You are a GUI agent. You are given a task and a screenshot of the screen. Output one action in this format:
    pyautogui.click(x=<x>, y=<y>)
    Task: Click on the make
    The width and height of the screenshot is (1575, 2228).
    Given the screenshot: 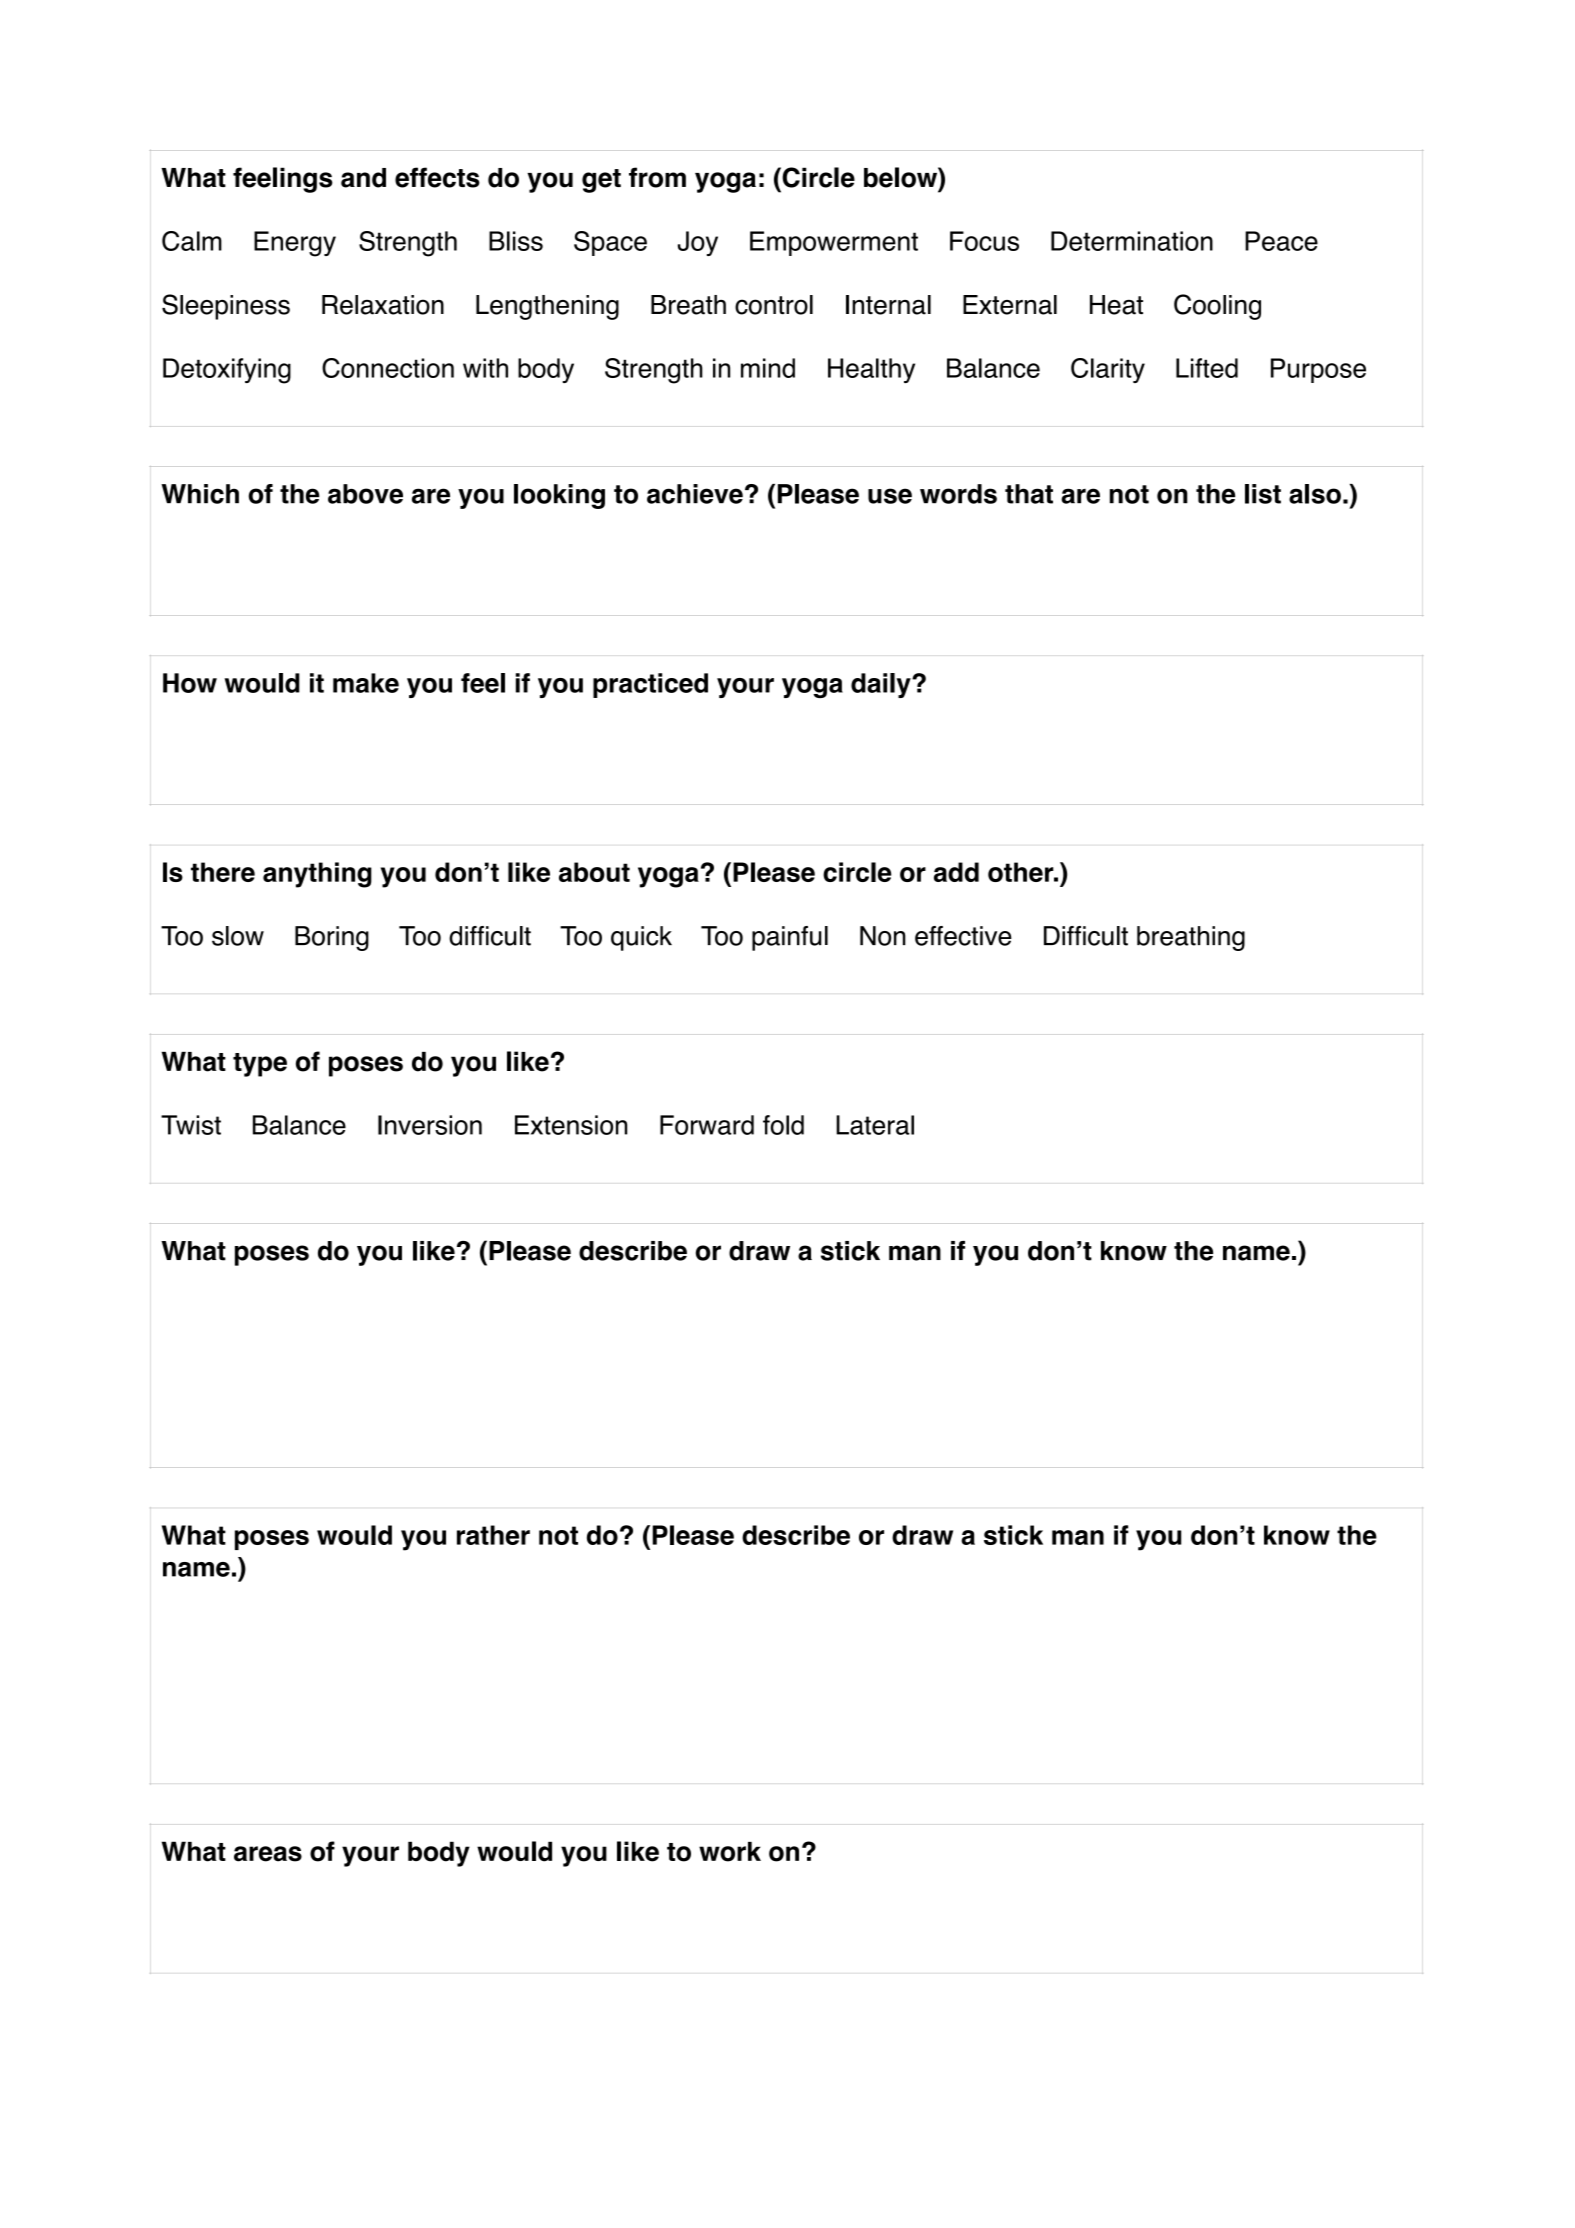 What is the action you would take?
    pyautogui.click(x=366, y=683)
